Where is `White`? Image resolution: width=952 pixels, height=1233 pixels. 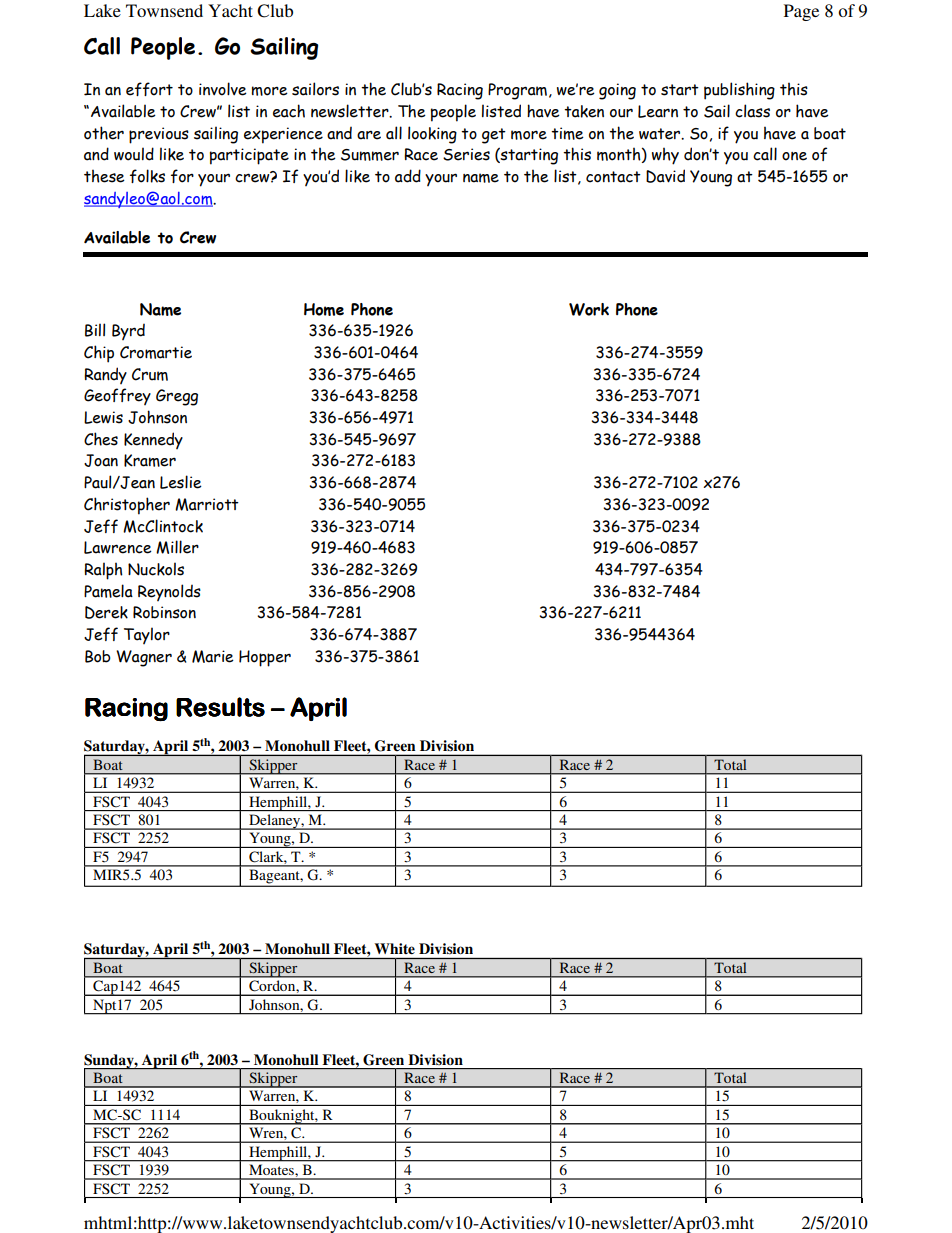 White is located at coordinates (395, 948).
